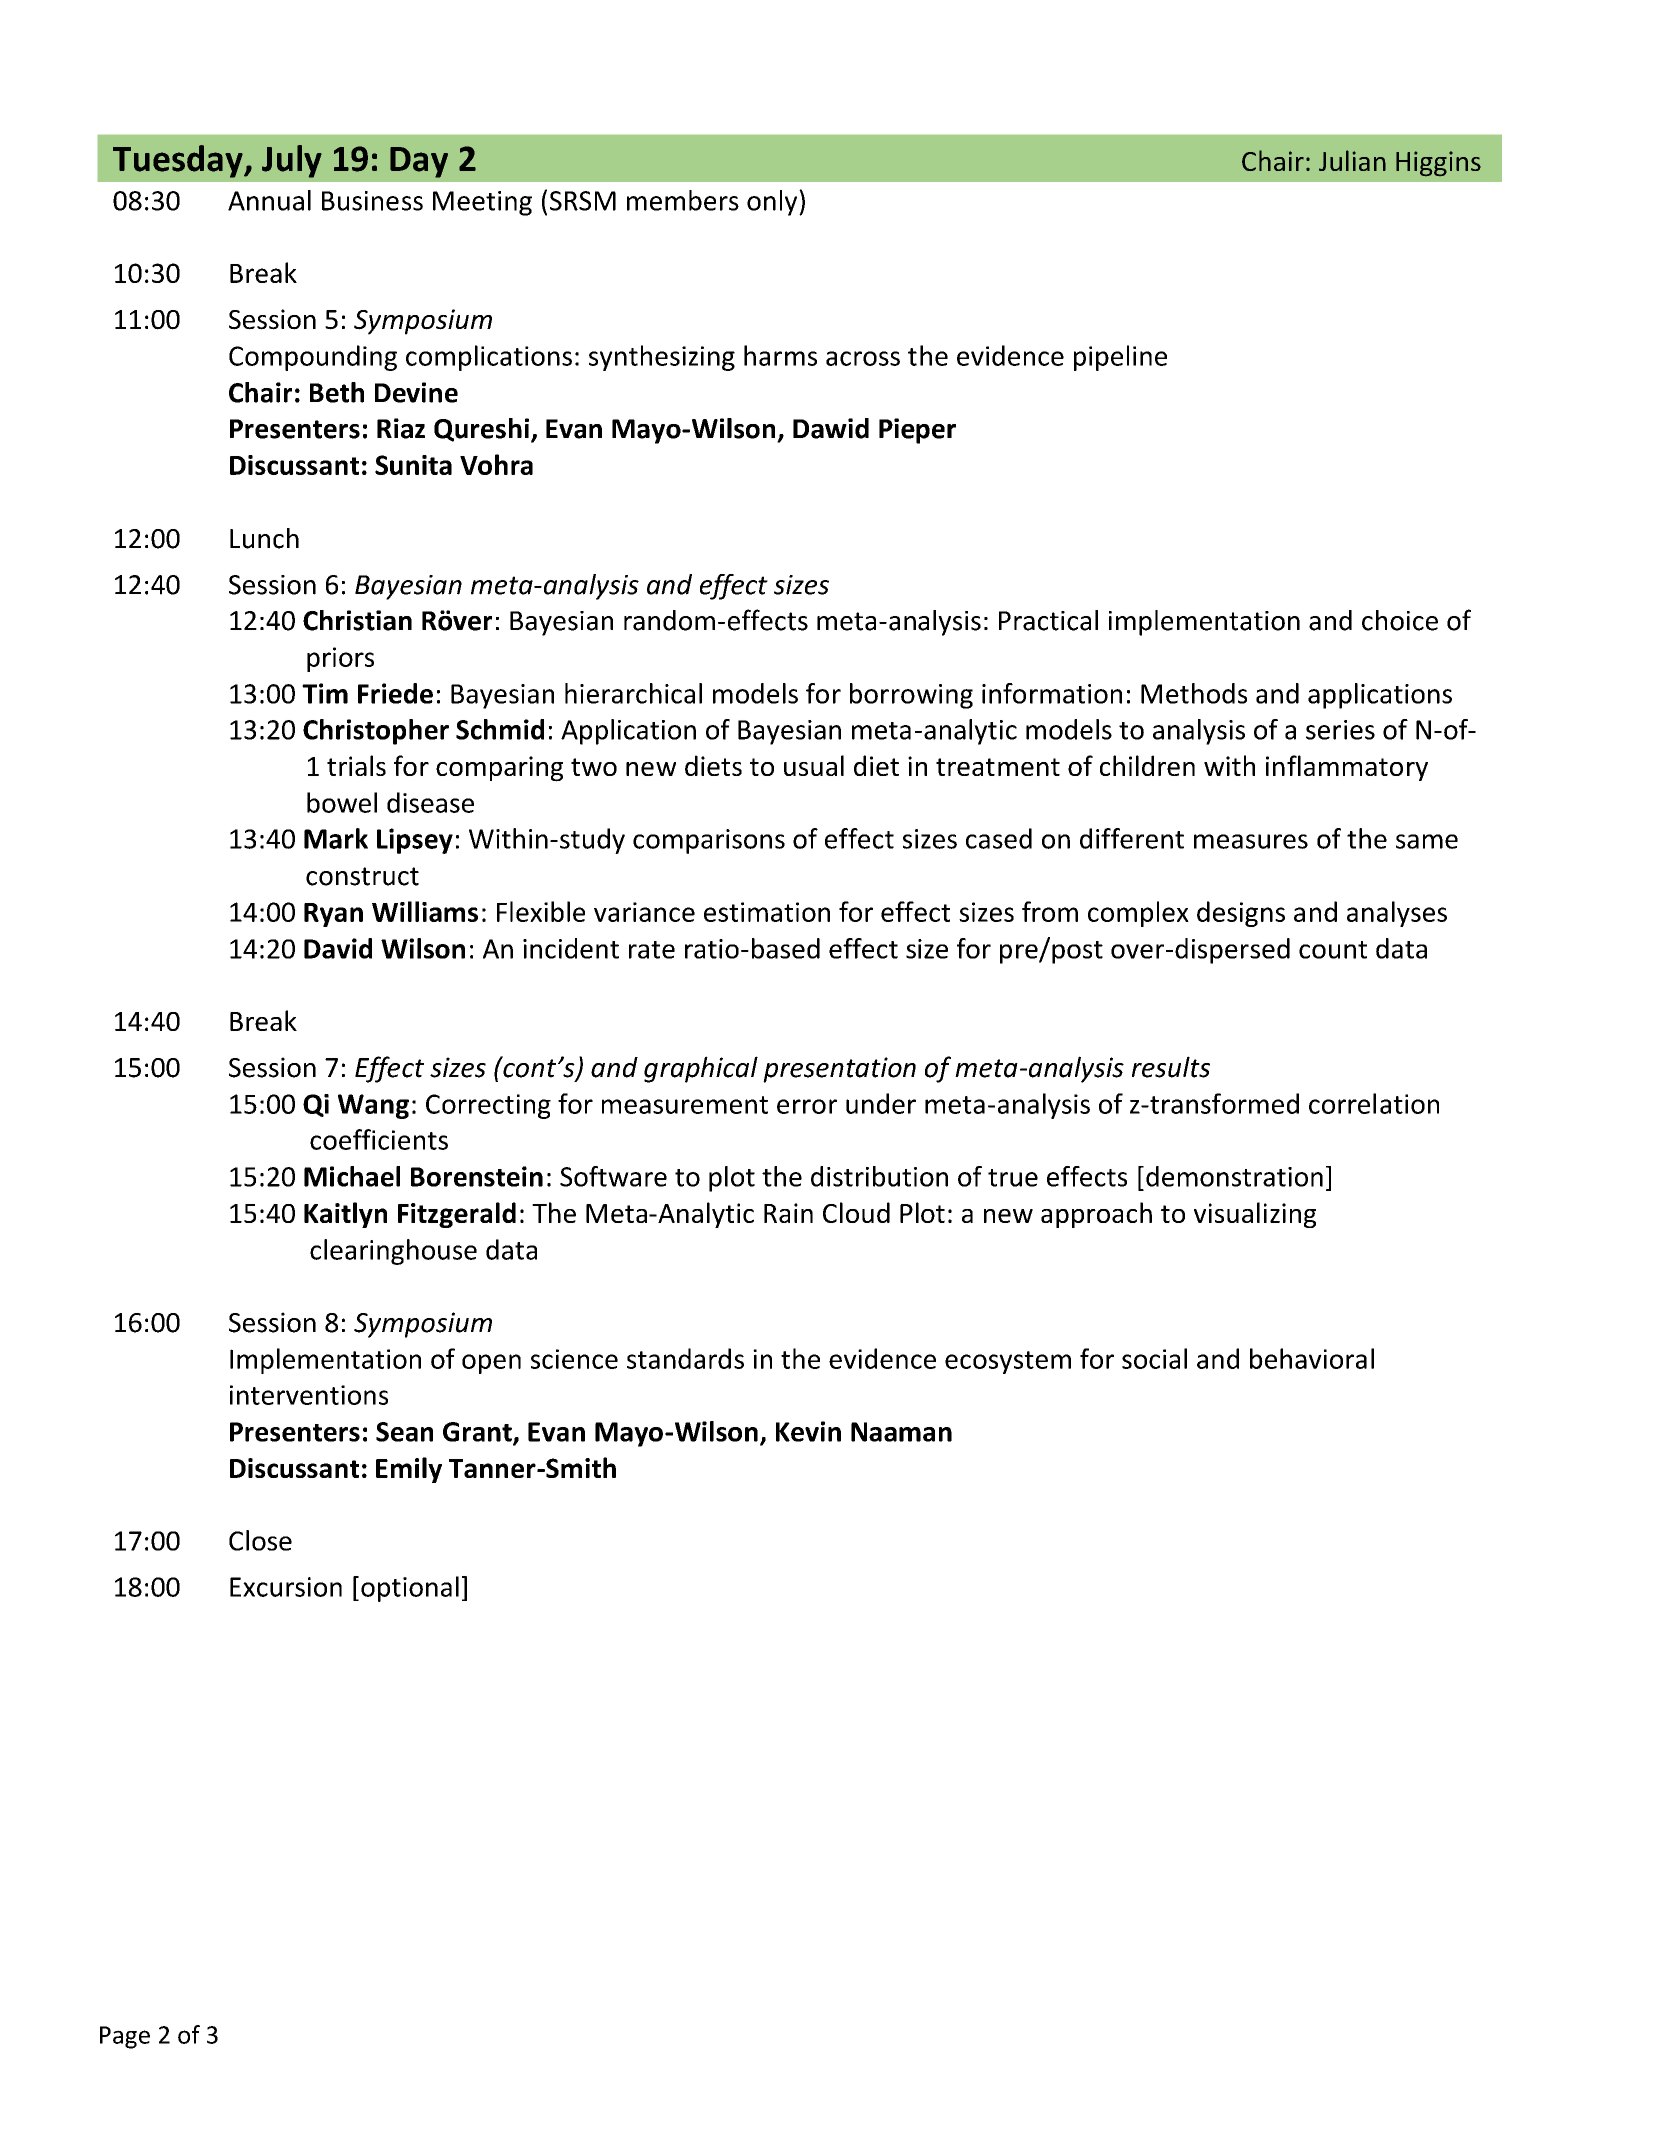 Image resolution: width=1660 pixels, height=2148 pixels. I want to click on optional, so click(410, 1589).
